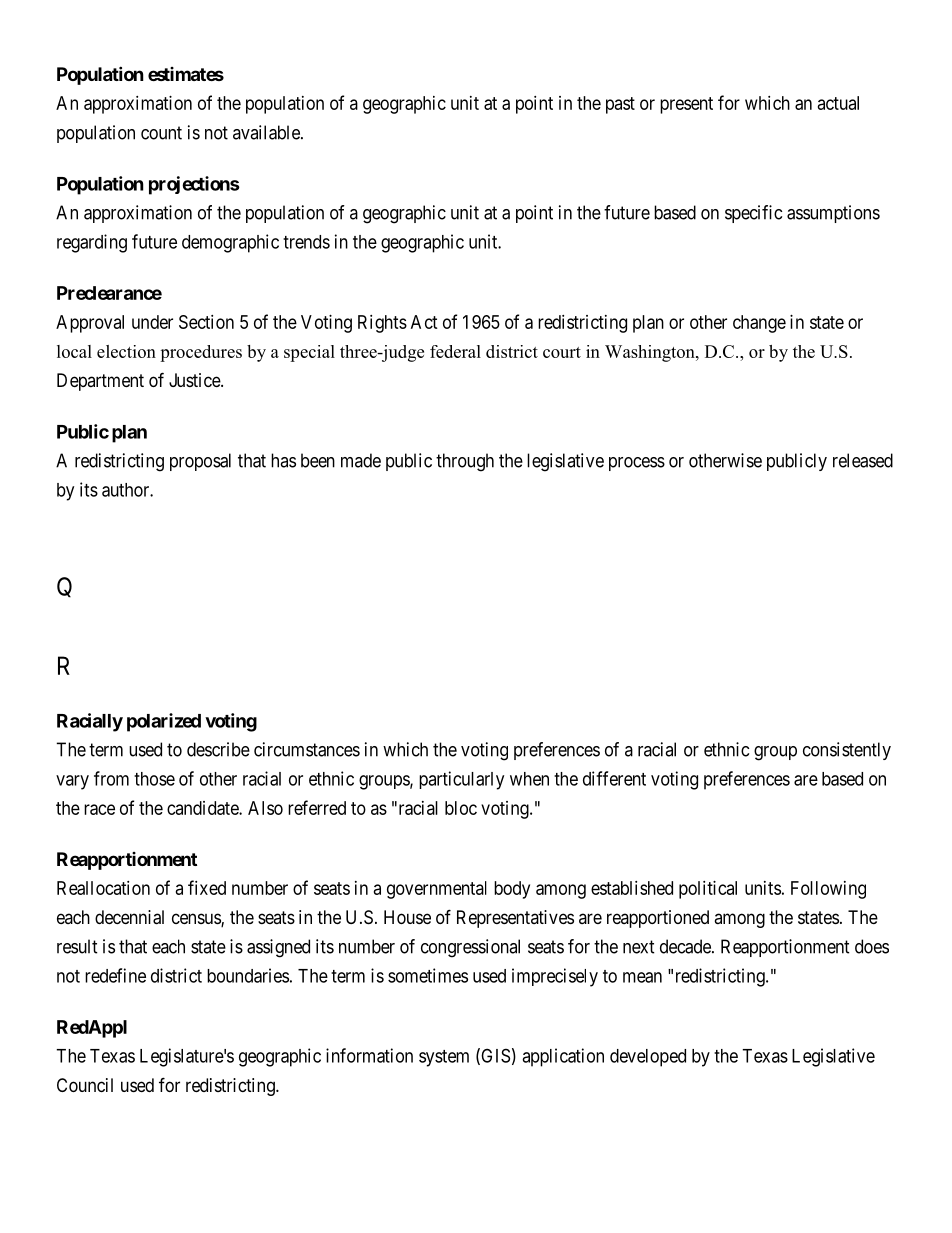  What do you see at coordinates (164, 722) in the screenshot?
I see `polarized` at bounding box center [164, 722].
